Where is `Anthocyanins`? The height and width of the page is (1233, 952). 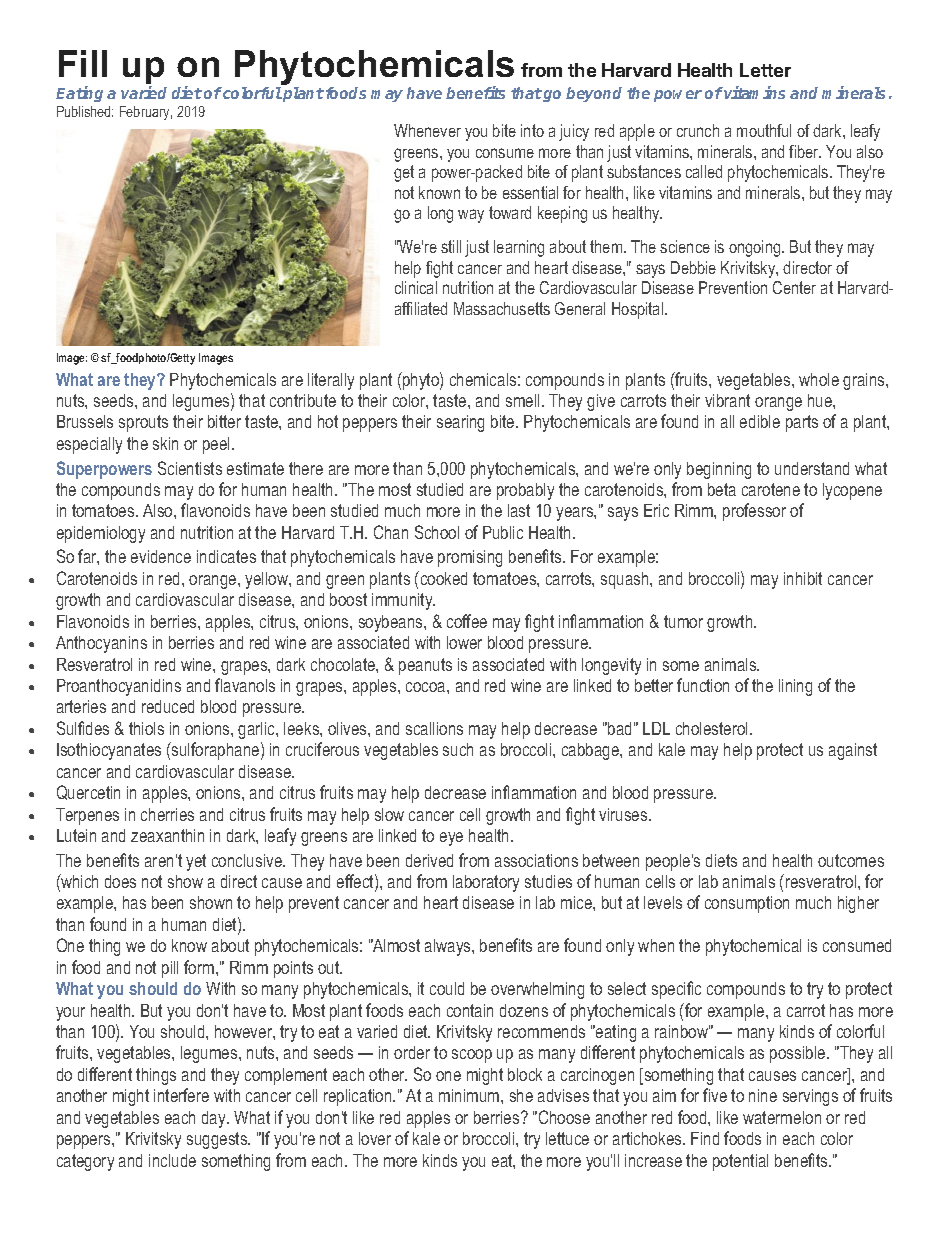 Anthocyanins is located at coordinates (101, 644).
